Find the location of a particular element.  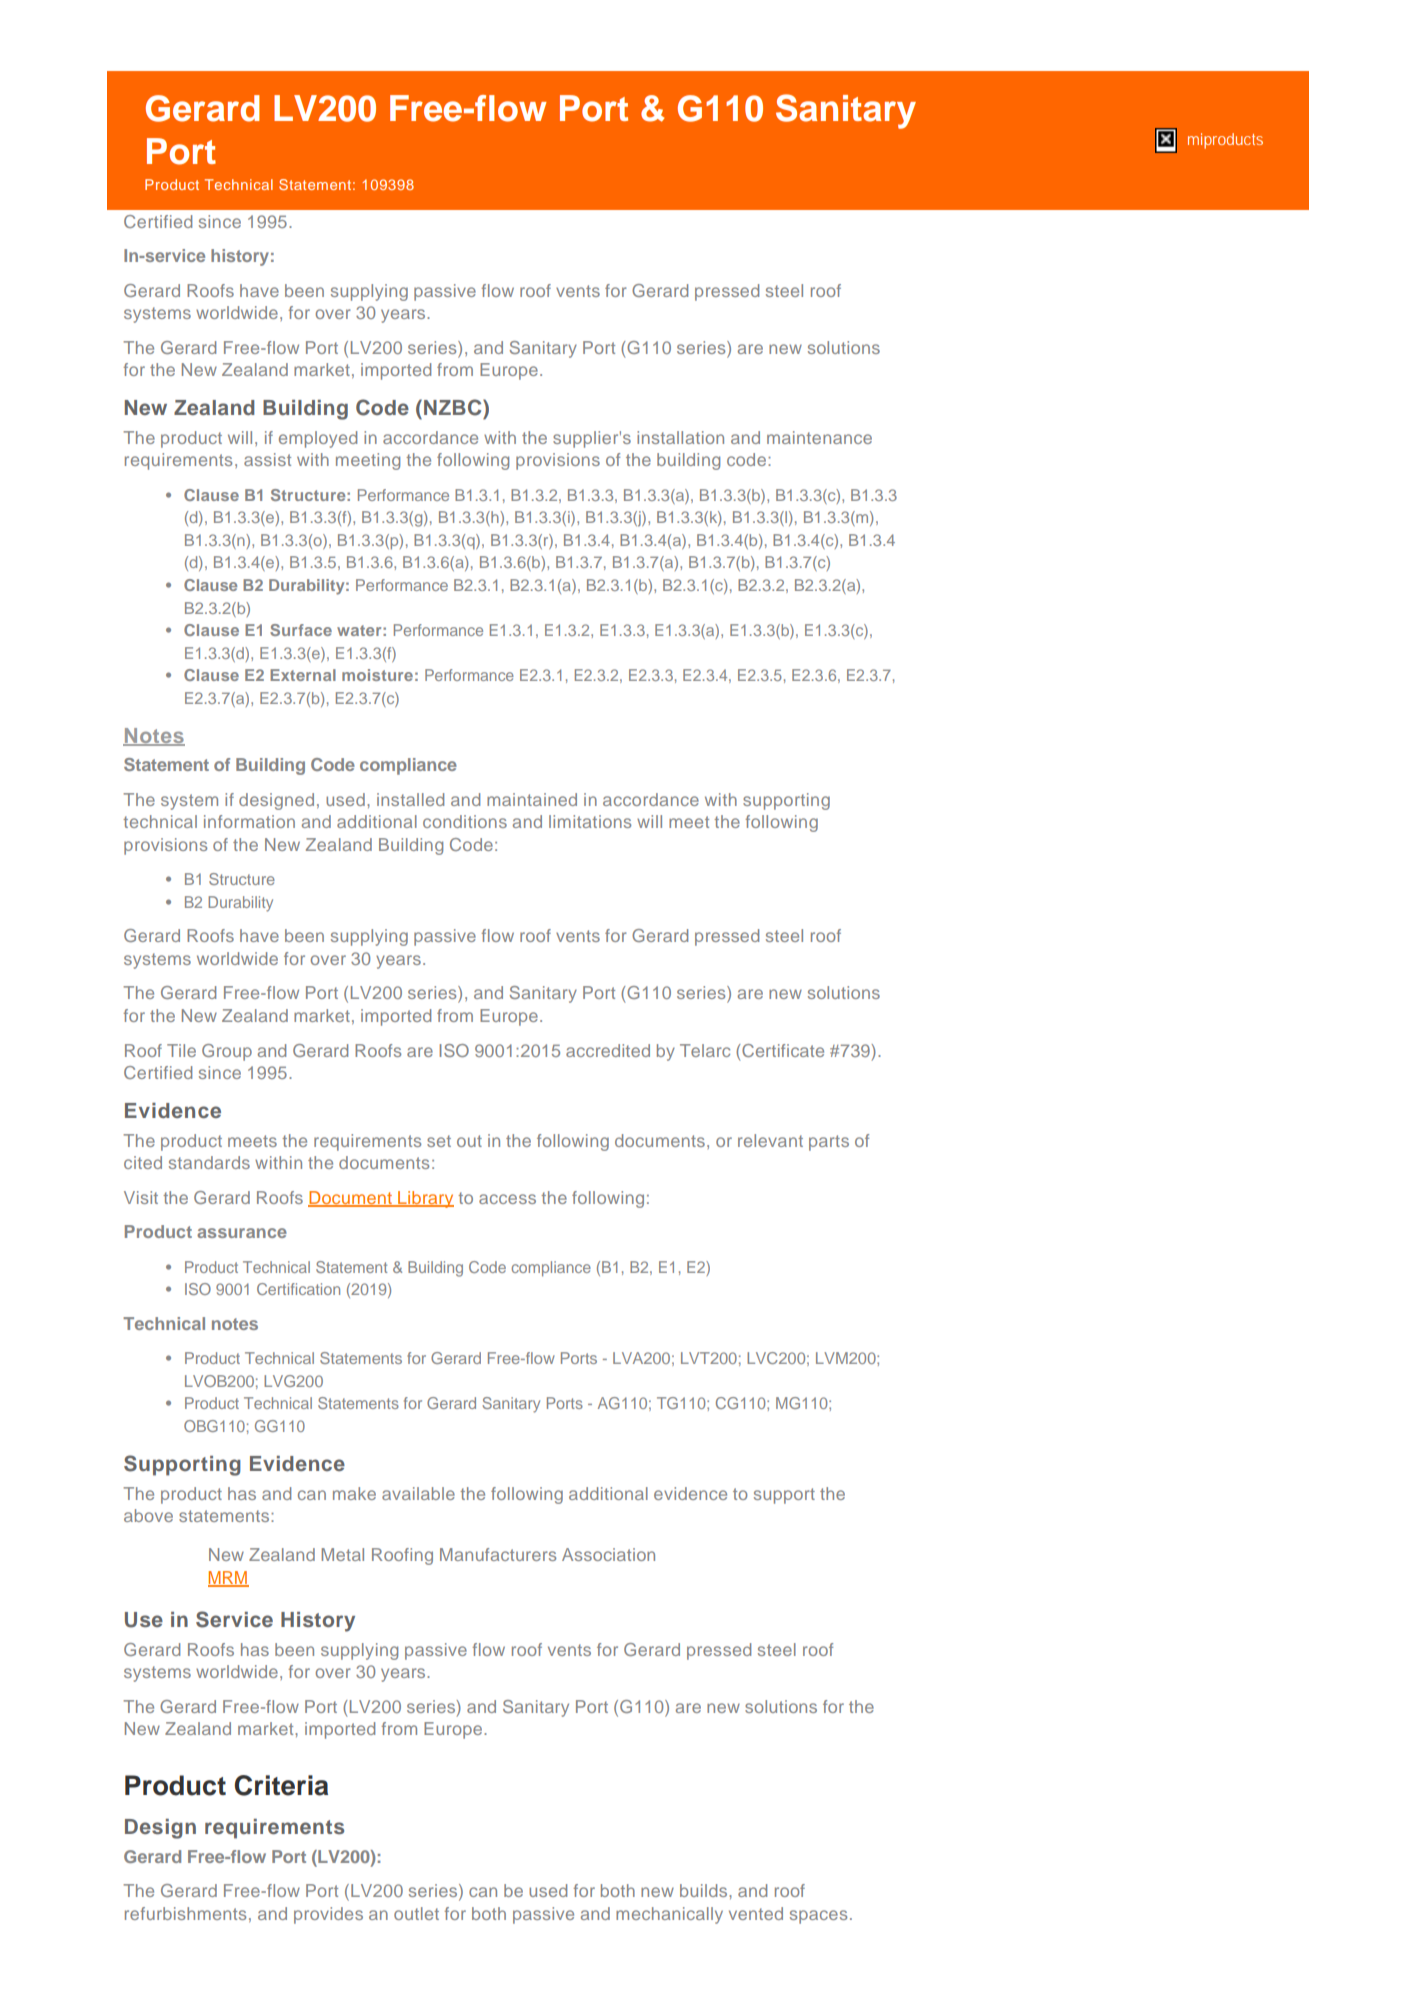

installation is located at coordinates (680, 437).
